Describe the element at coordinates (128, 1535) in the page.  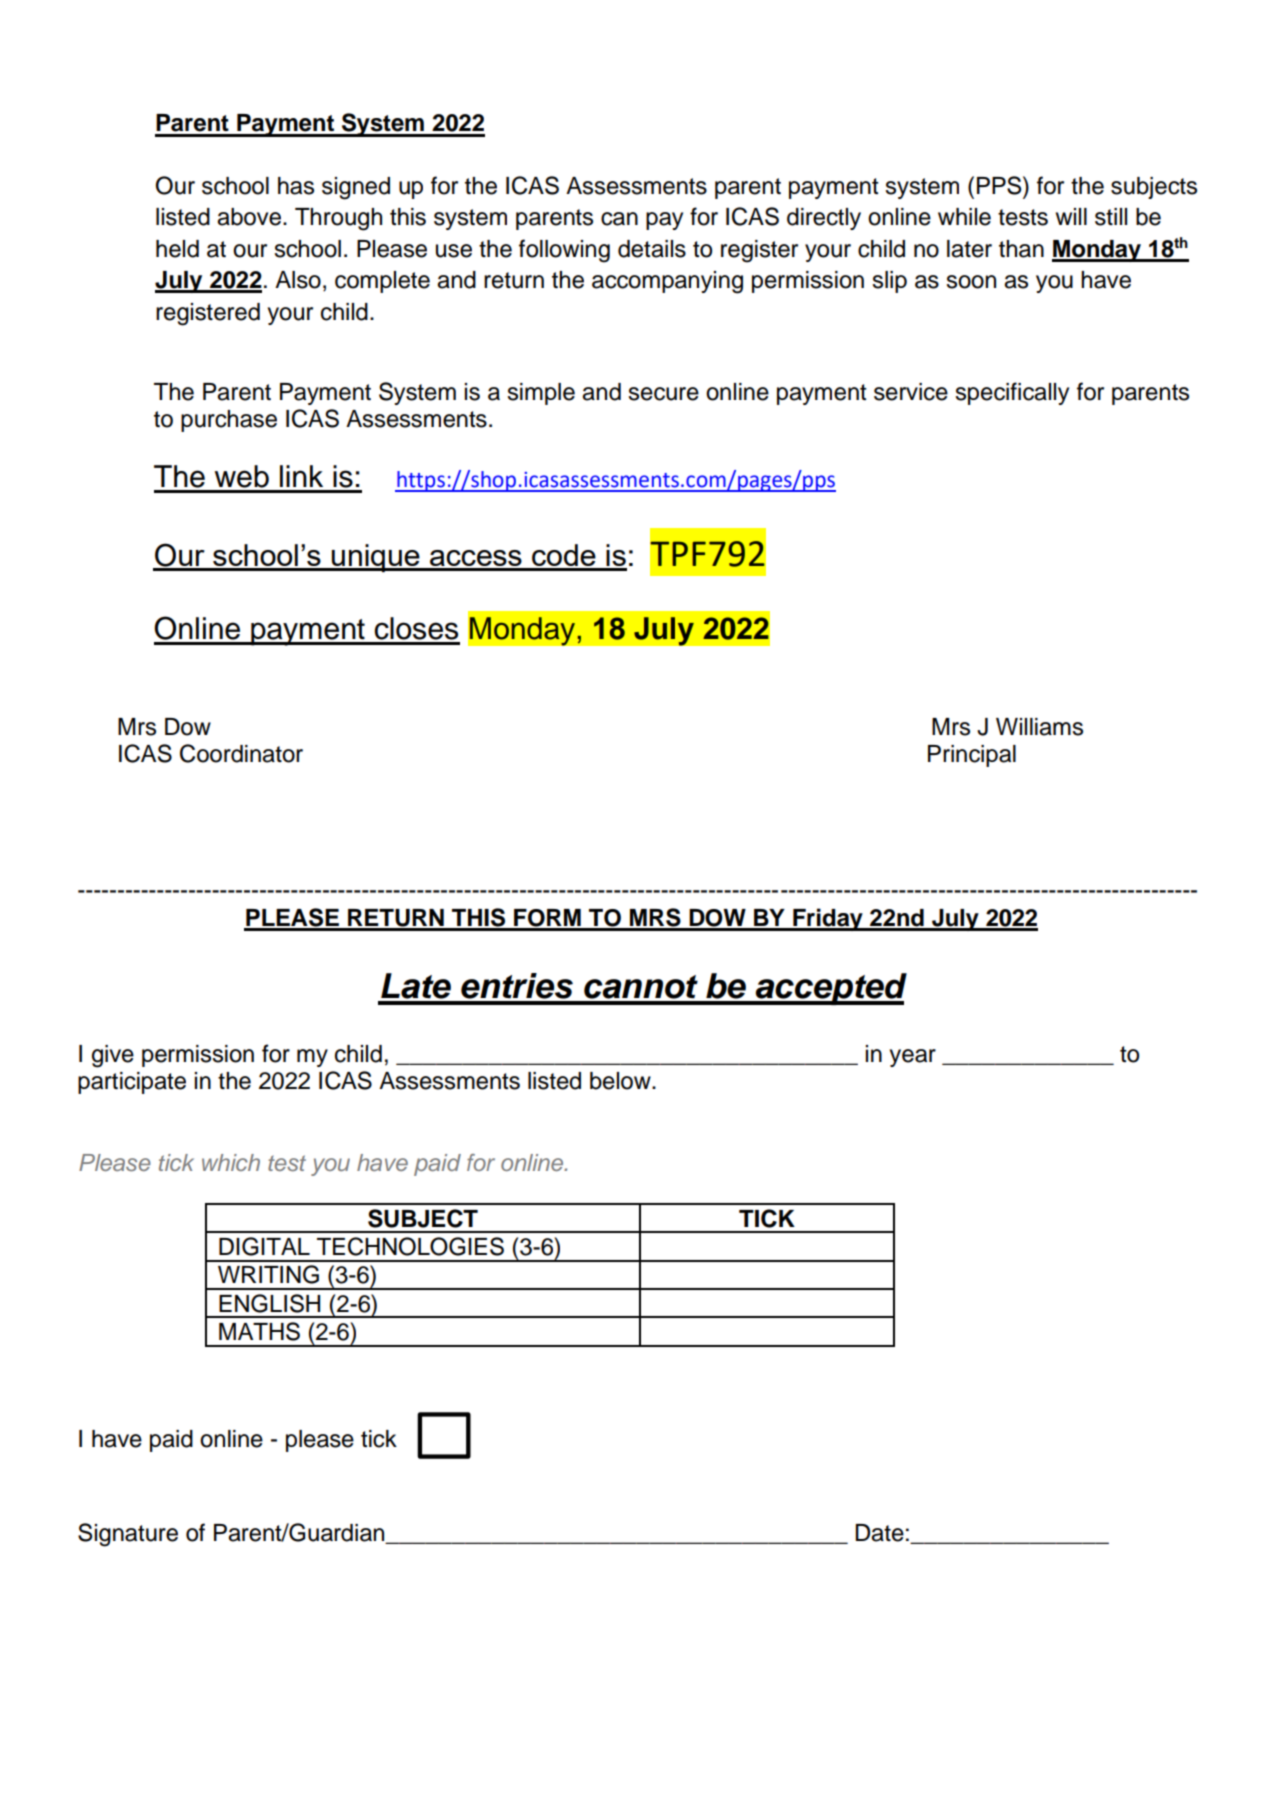
I see `Signature` at that location.
